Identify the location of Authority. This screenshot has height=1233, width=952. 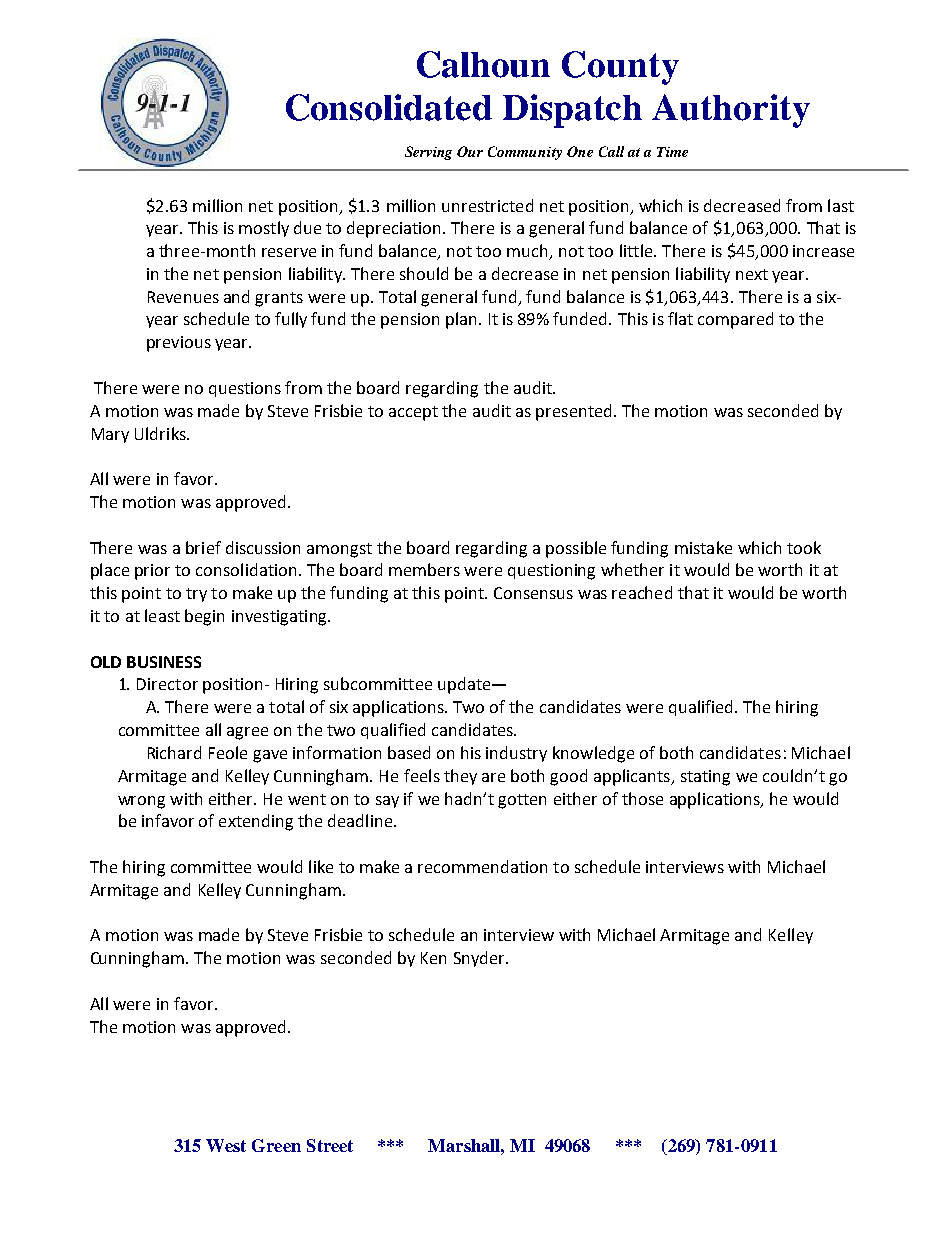
(731, 111).
